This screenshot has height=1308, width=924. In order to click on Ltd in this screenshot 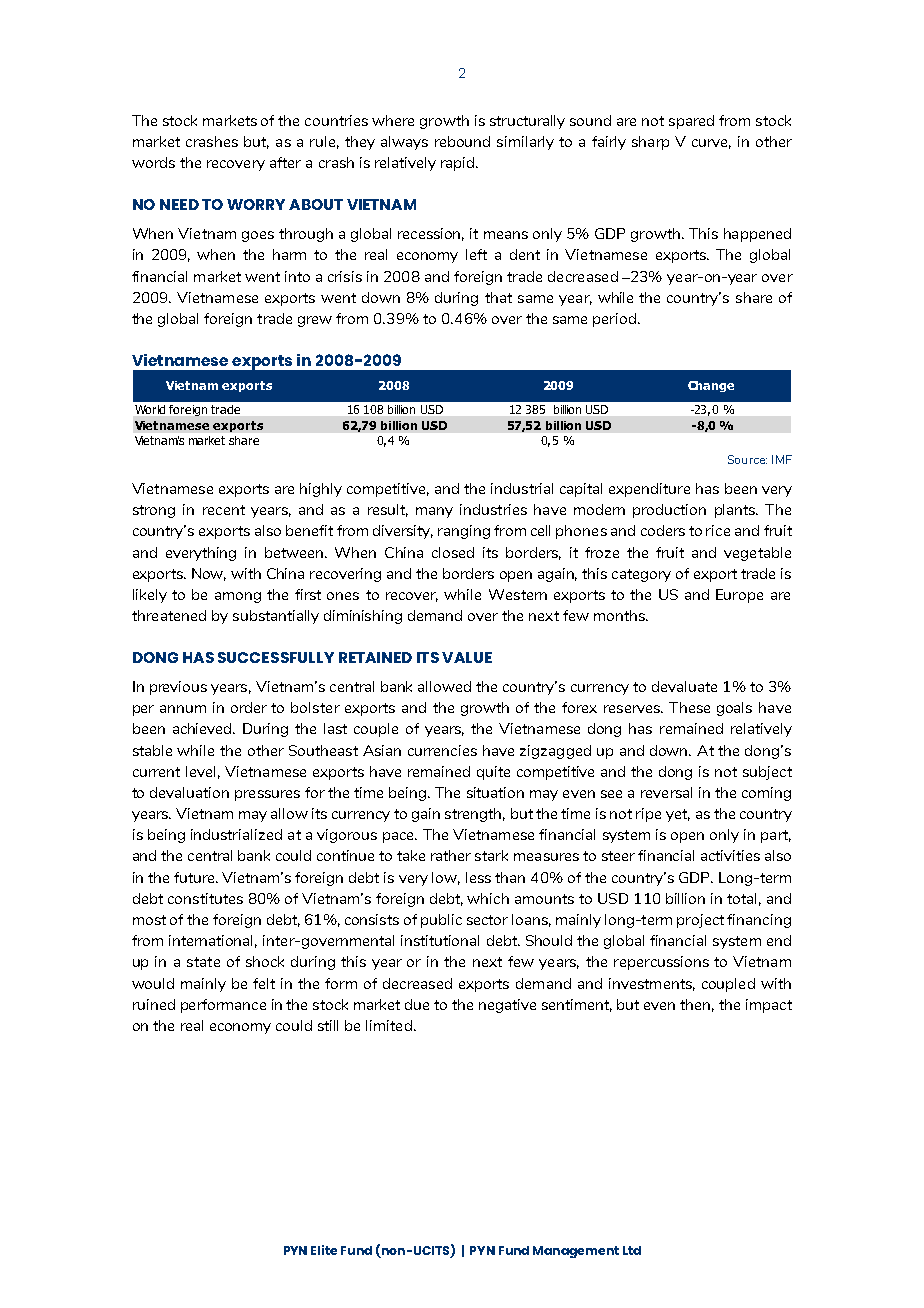, I will do `click(632, 1250)`.
